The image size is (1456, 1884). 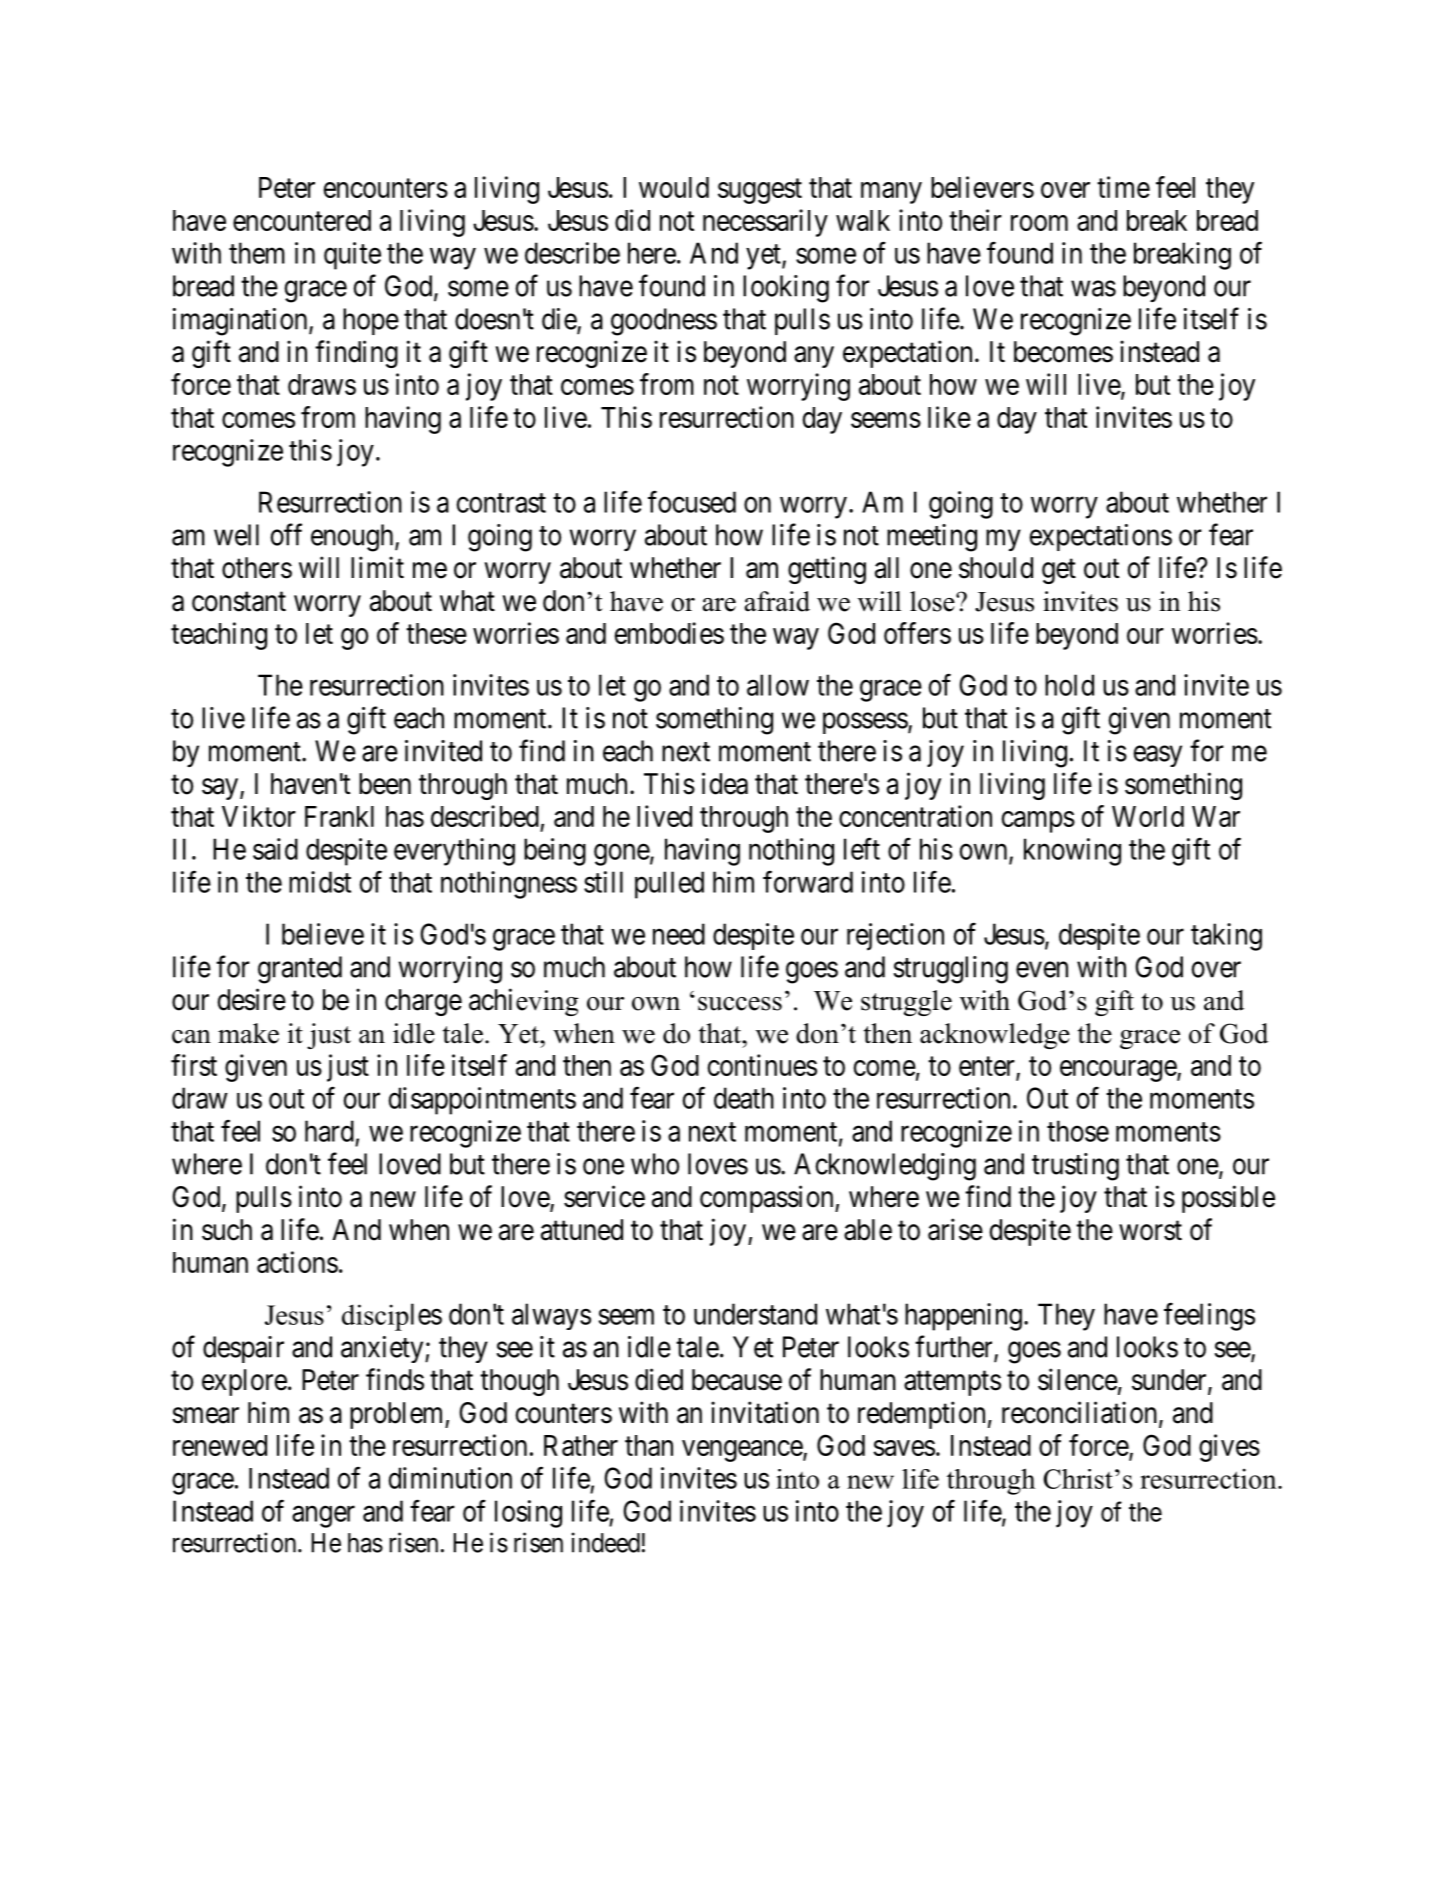 What do you see at coordinates (692, 501) in the screenshot?
I see `focused` at bounding box center [692, 501].
